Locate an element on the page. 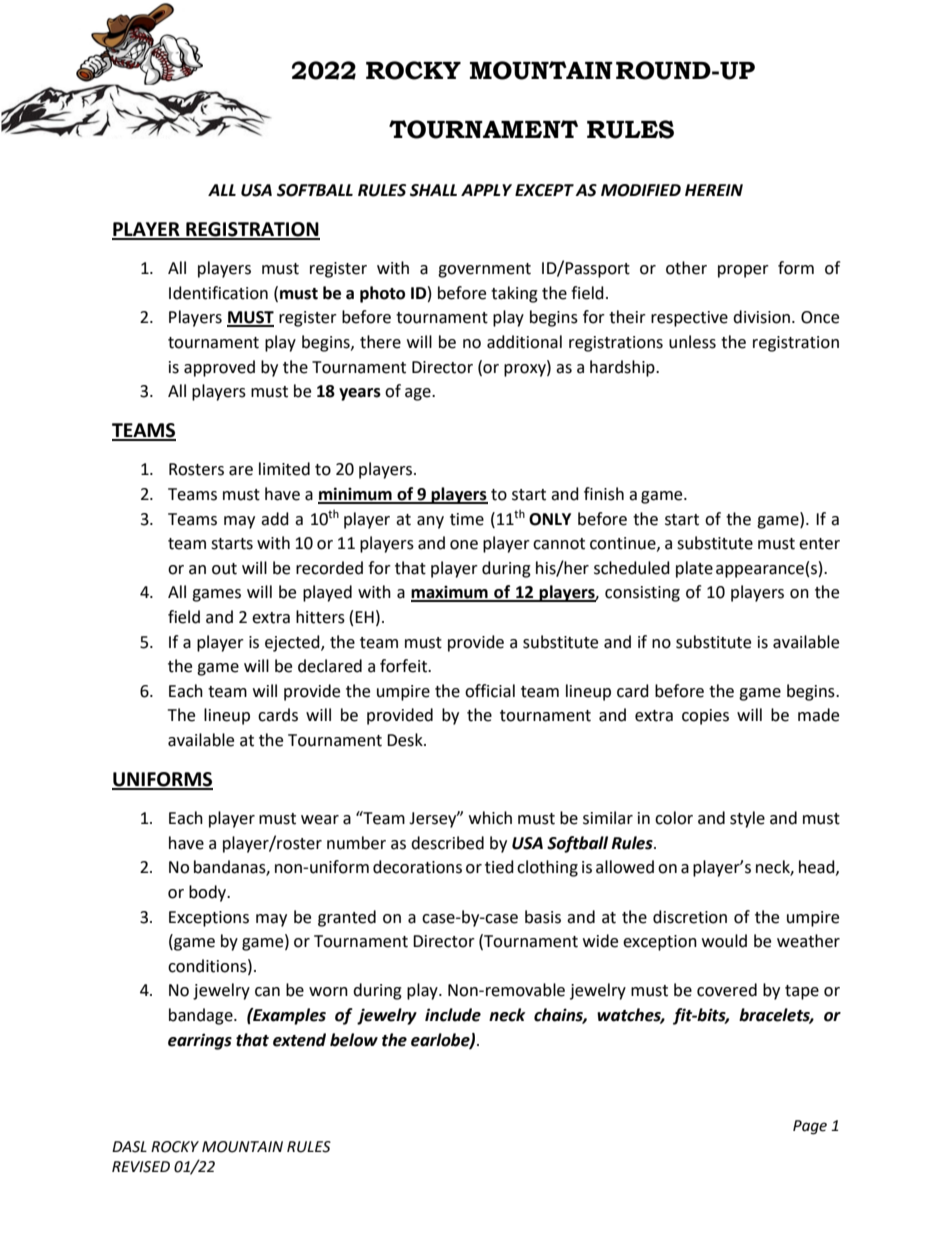 The image size is (952, 1233). body is located at coordinates (209, 893).
